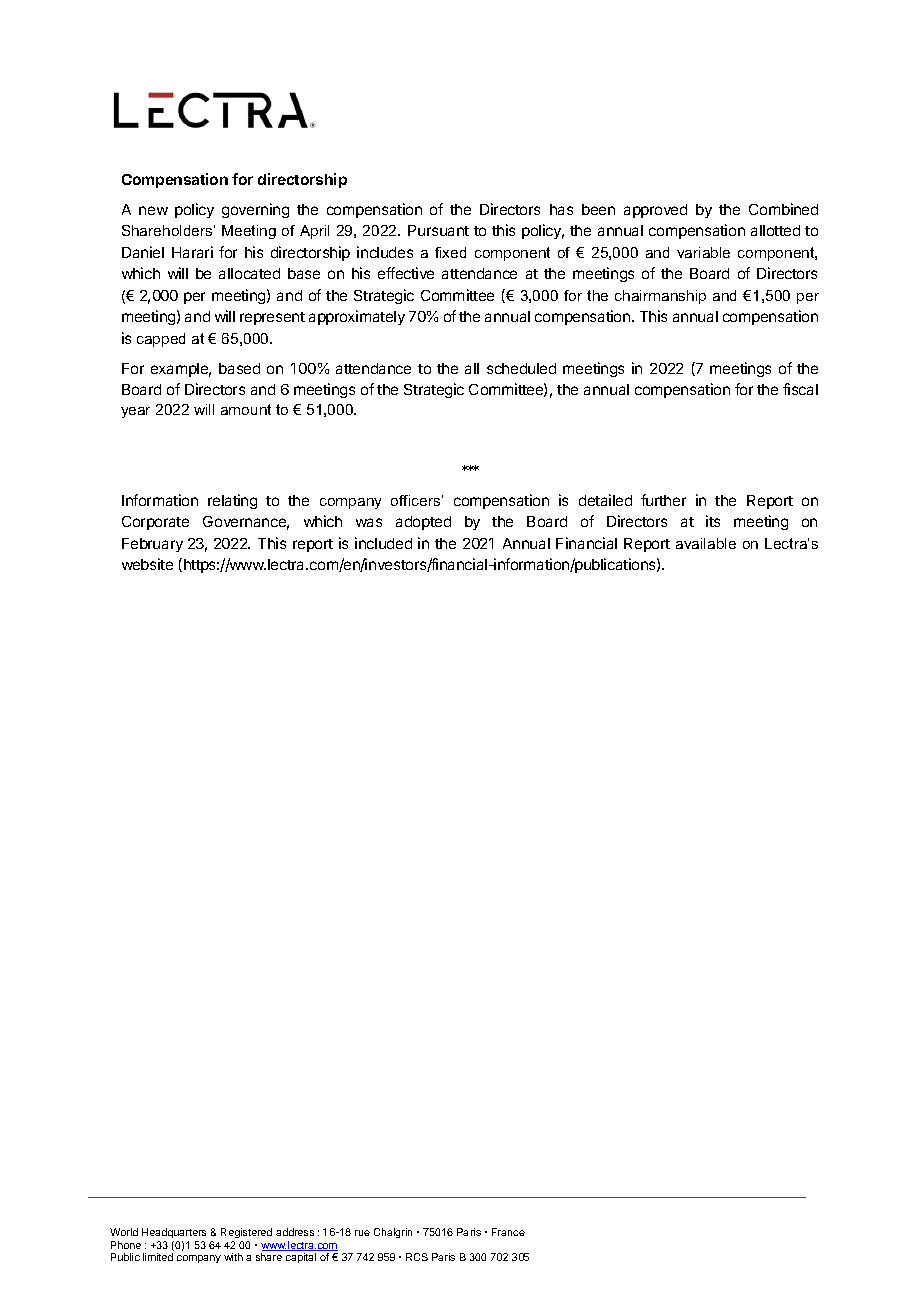 This image has width=924, height=1308. What do you see at coordinates (152, 545) in the image?
I see `February` at bounding box center [152, 545].
